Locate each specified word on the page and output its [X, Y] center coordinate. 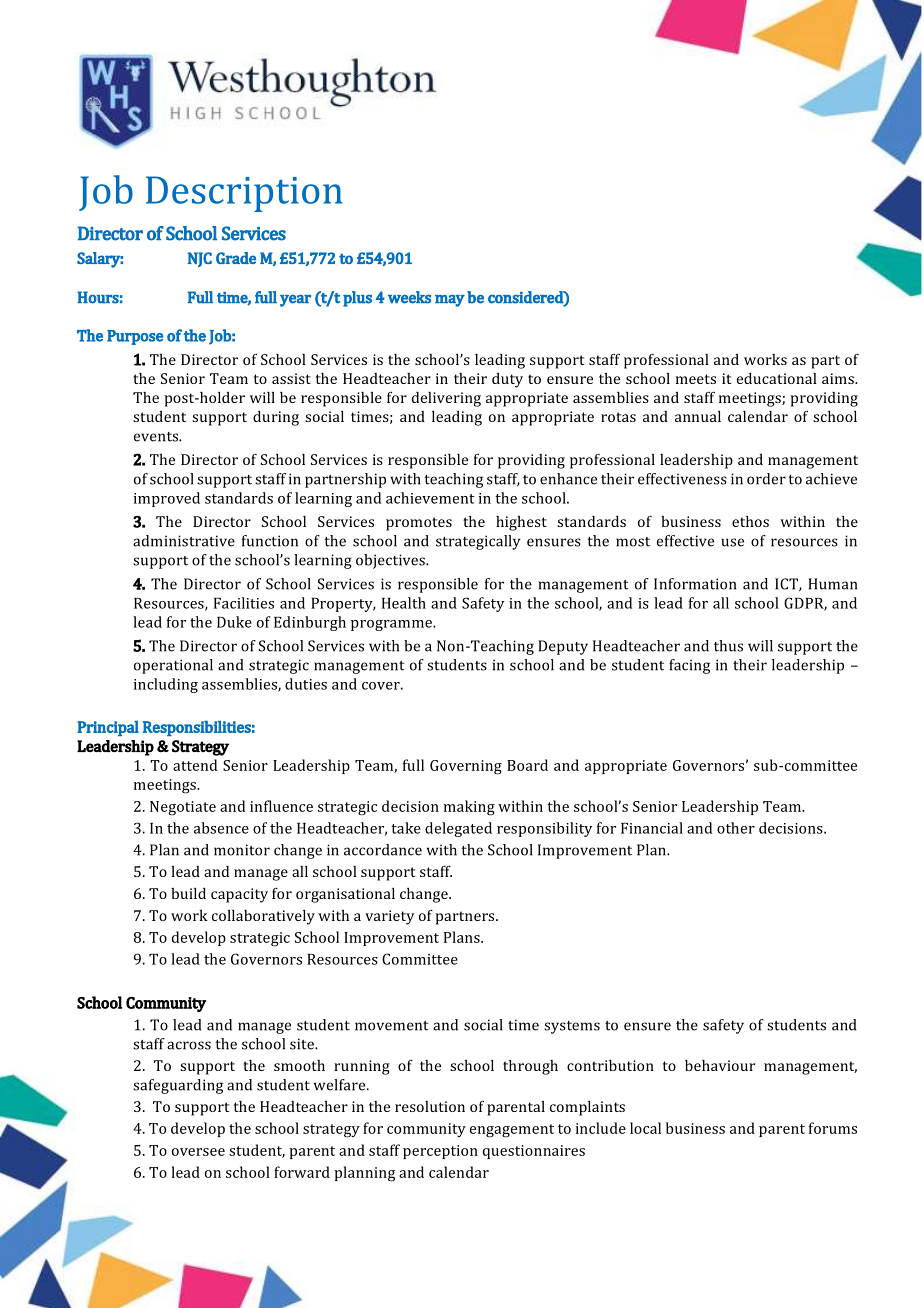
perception [440, 1152]
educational [777, 378]
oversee [198, 1152]
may [450, 301]
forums [833, 1128]
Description [244, 194]
